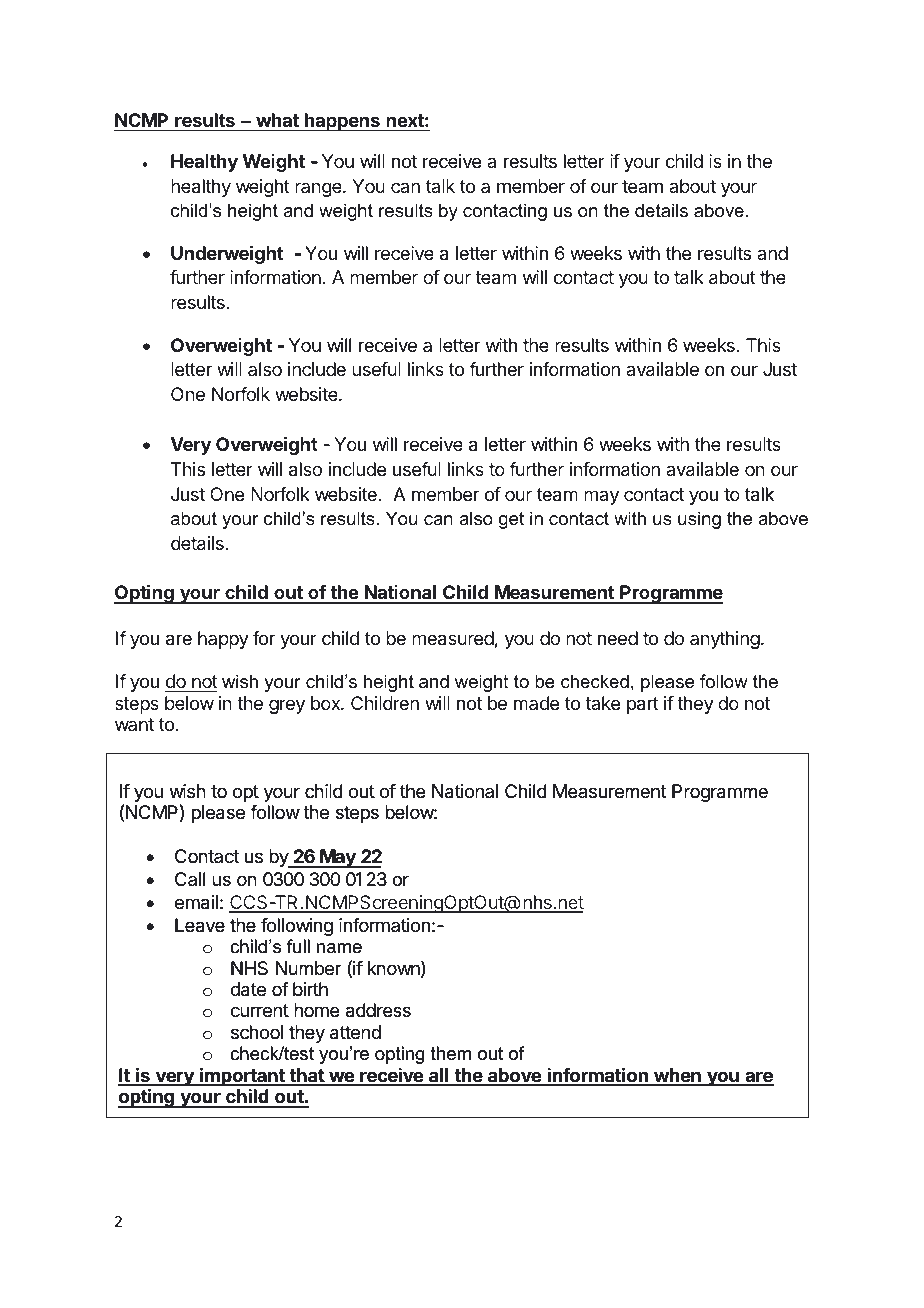 Image resolution: width=924 pixels, height=1308 pixels. Describe the element at coordinates (319, 189) in the document. I see `range` at that location.
